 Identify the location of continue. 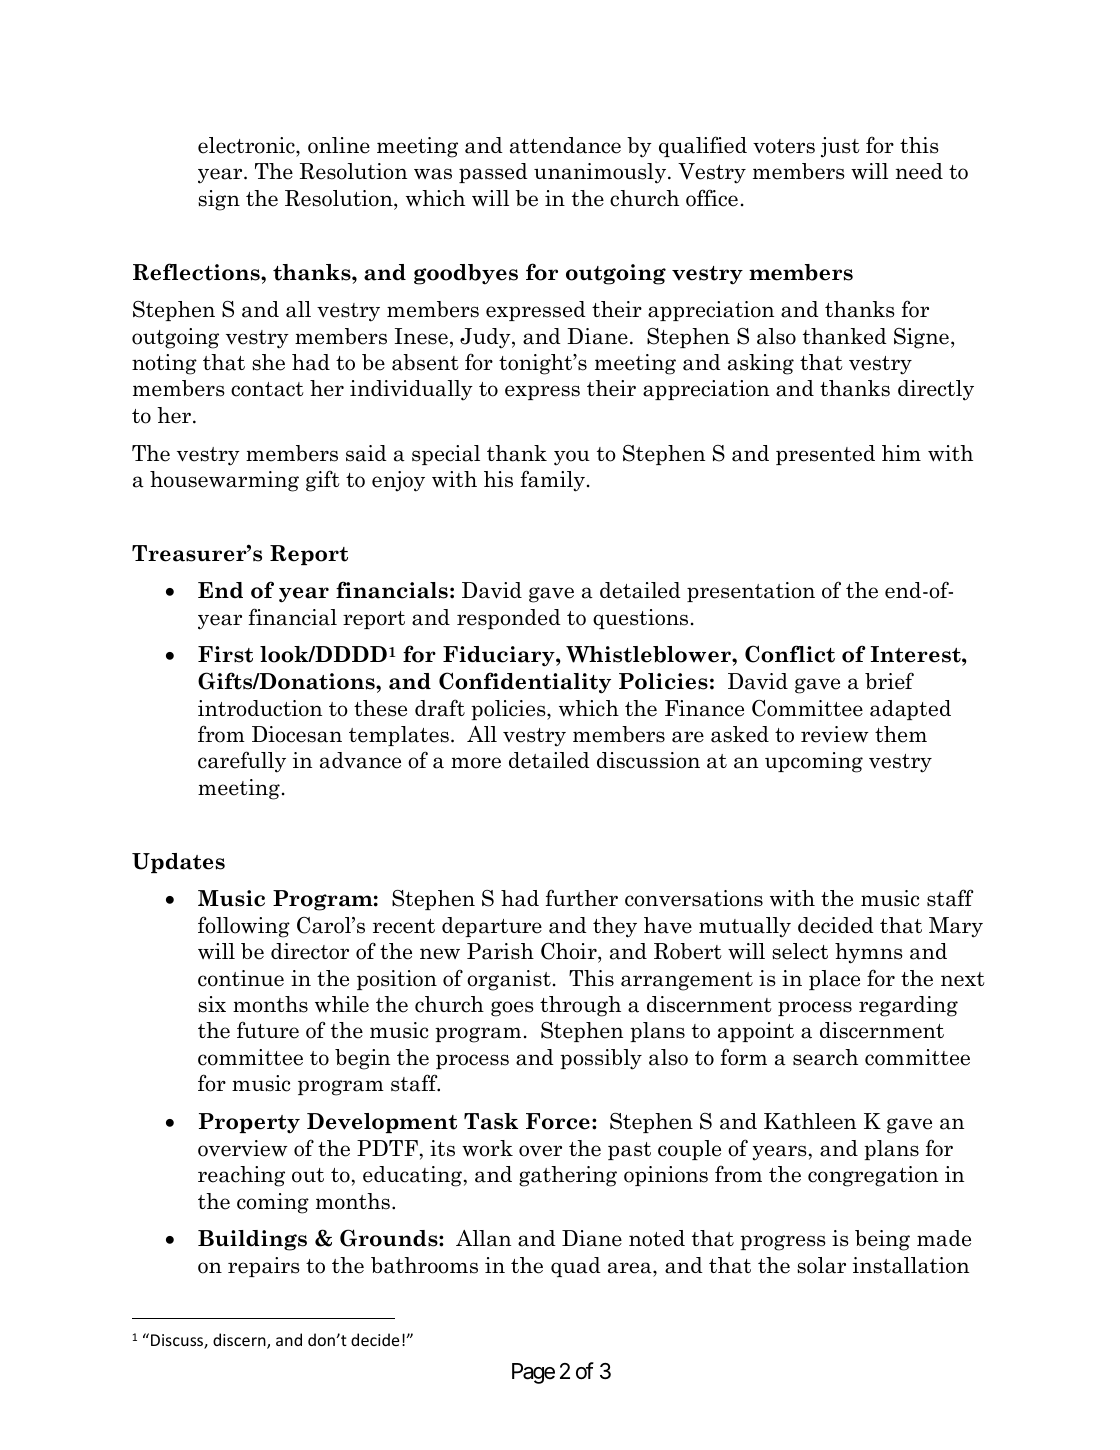
(241, 978).
